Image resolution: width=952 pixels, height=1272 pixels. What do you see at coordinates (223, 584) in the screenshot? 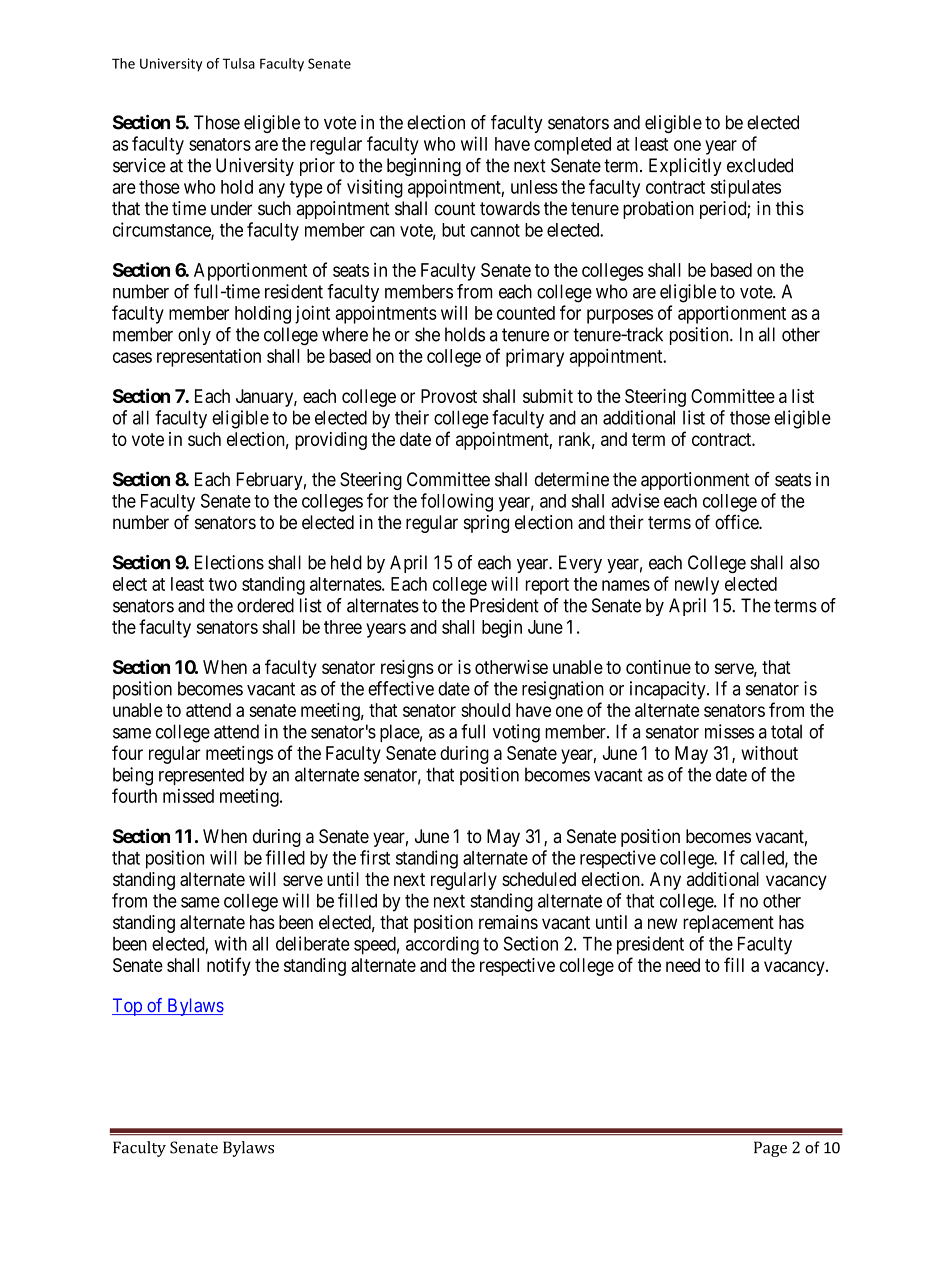
I see `two` at bounding box center [223, 584].
